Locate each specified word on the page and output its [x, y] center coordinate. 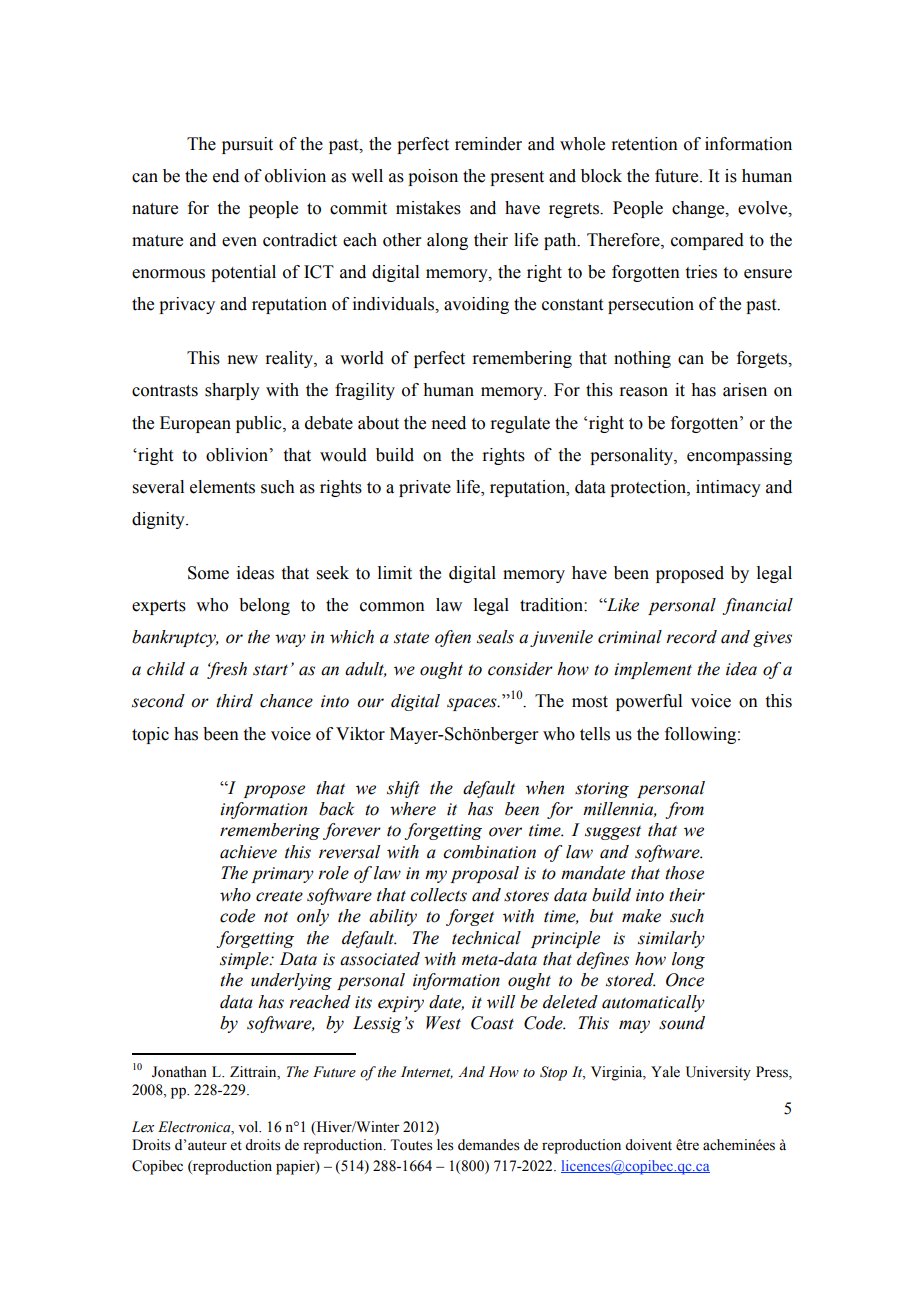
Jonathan [179, 1072]
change [699, 209]
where [413, 809]
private [425, 488]
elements [222, 487]
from [684, 810]
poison [433, 177]
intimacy [728, 488]
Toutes [411, 1145]
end [226, 176]
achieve [248, 852]
